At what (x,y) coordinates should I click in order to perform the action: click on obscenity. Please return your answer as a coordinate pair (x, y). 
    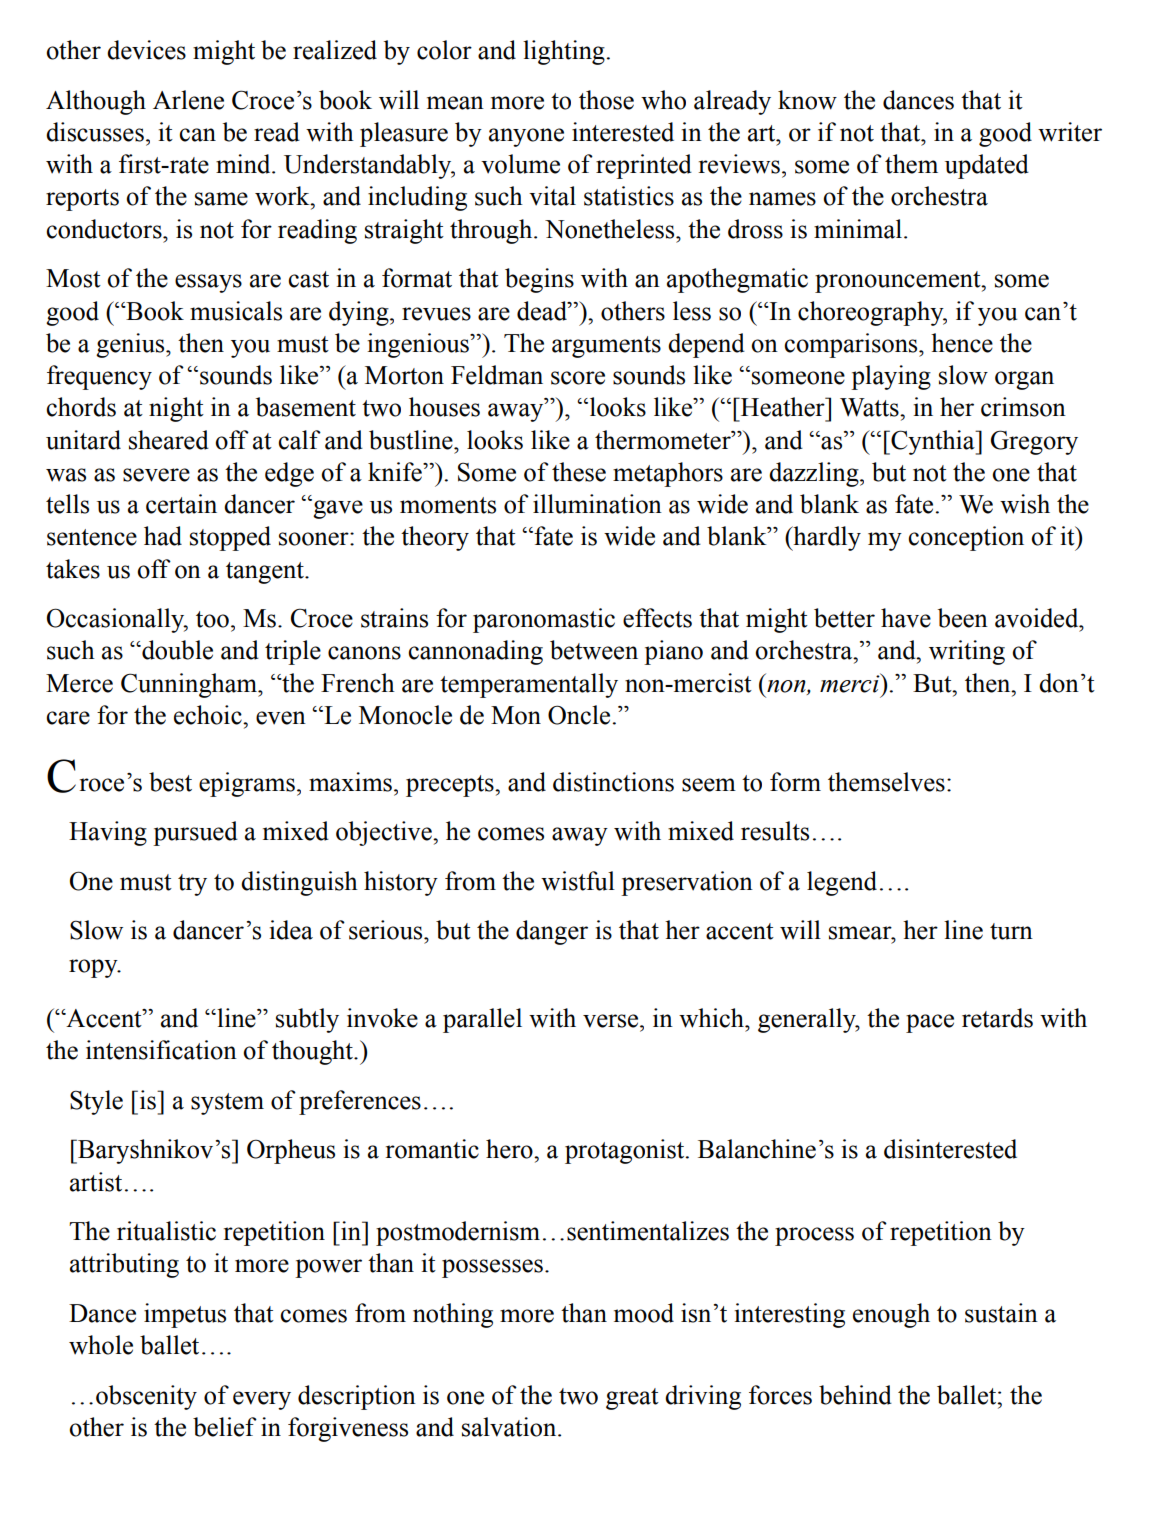
    Looking at the image, I should click on (146, 1397).
